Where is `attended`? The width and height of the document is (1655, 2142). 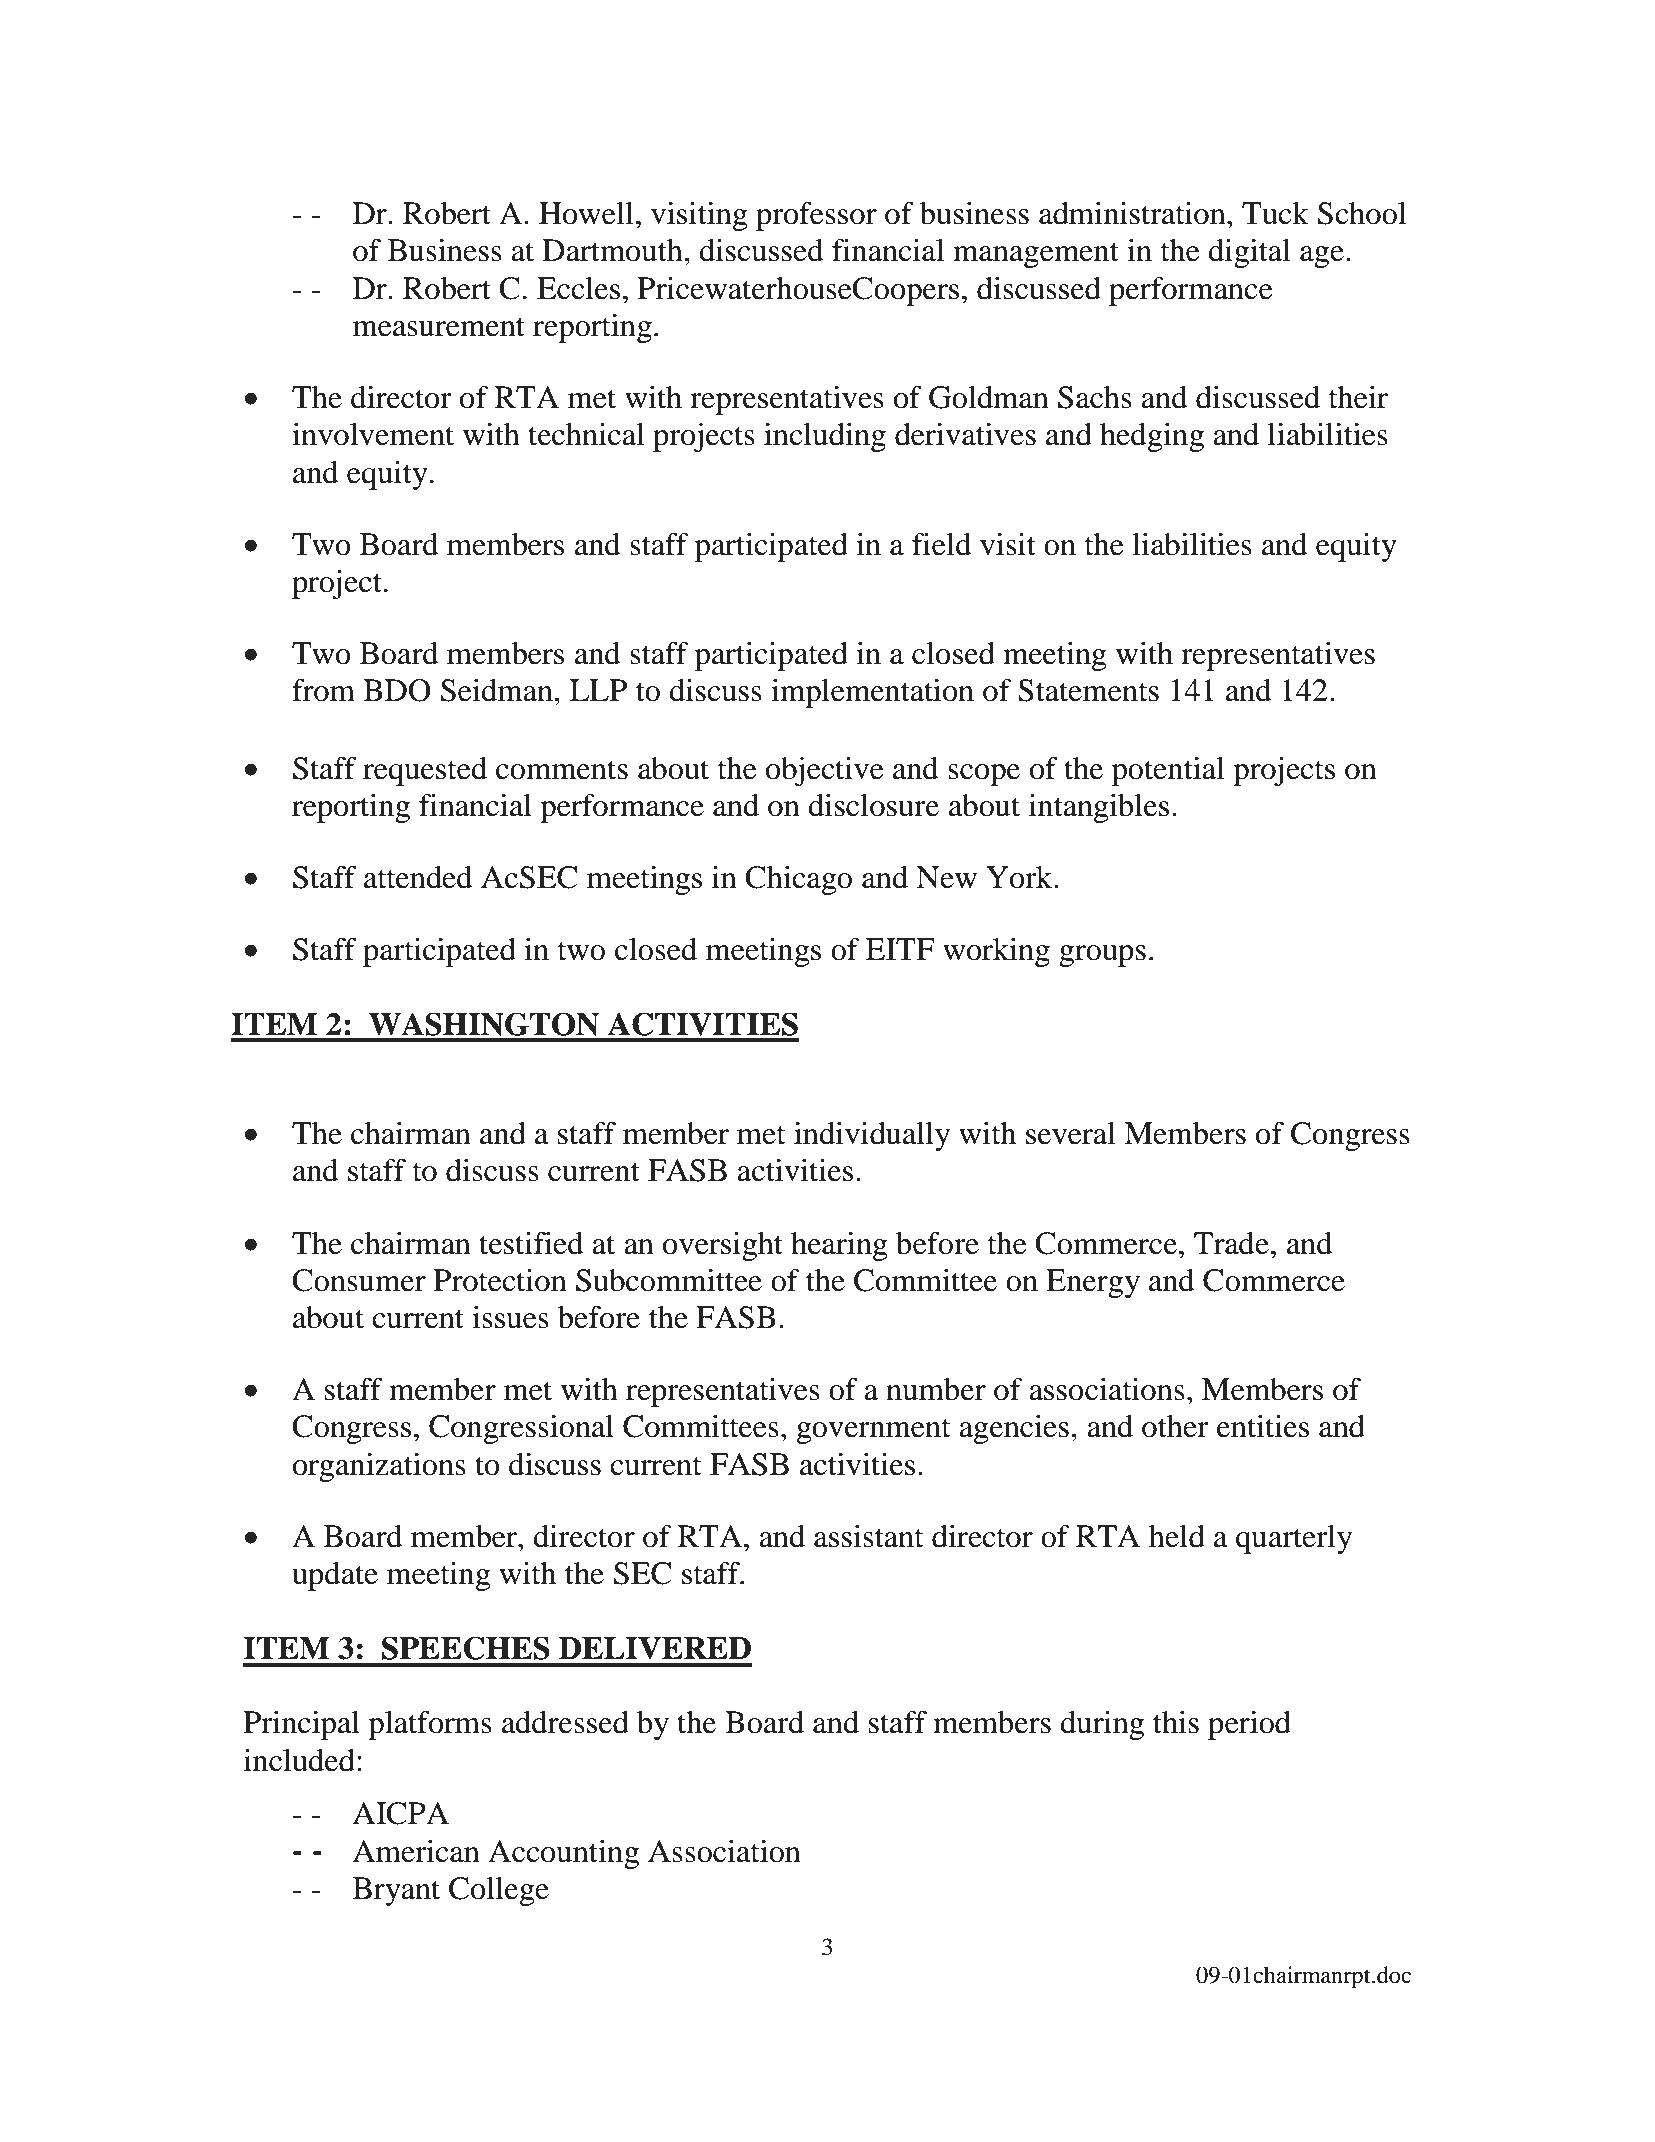
attended is located at coordinates (418, 877).
